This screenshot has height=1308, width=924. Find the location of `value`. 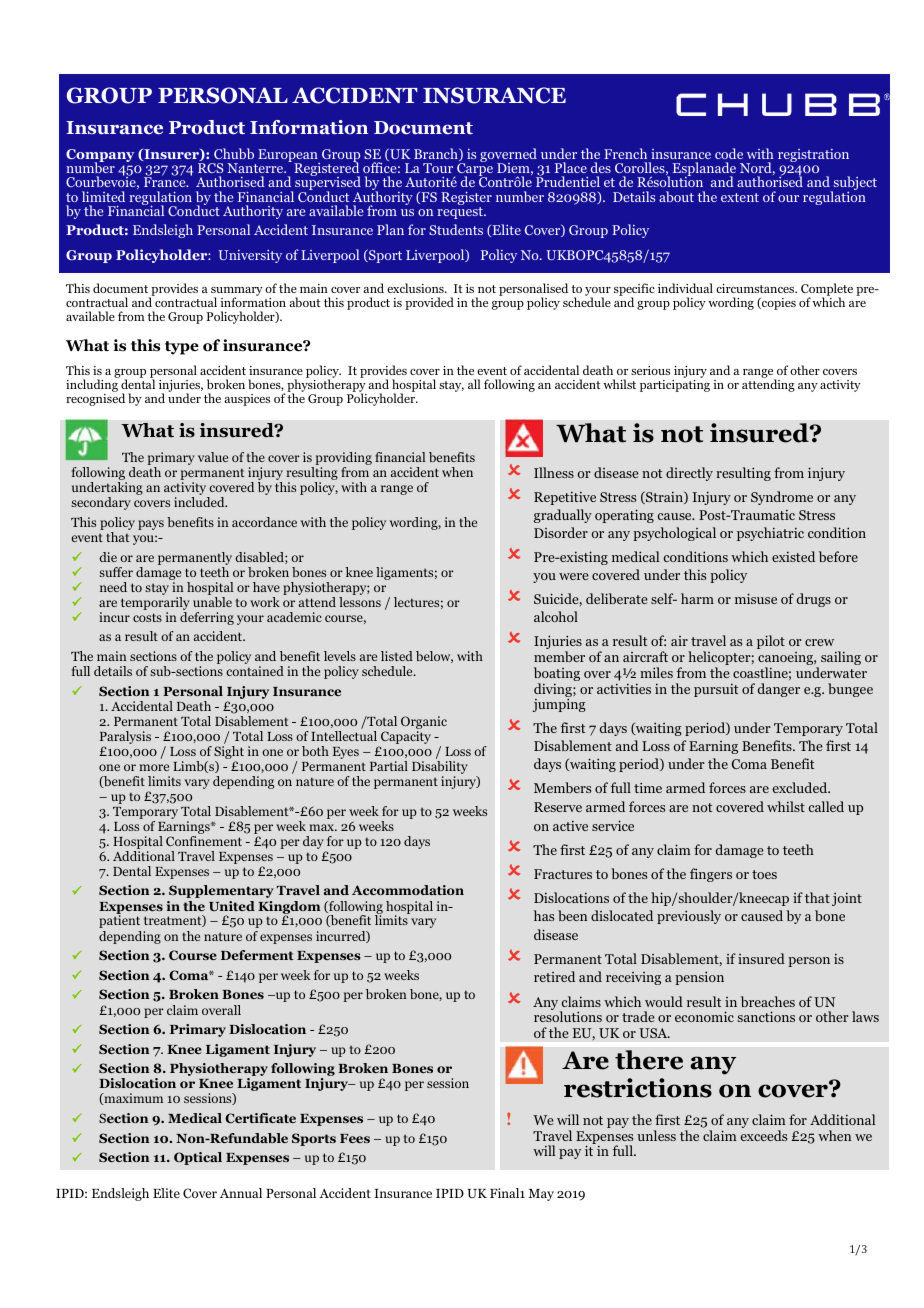

value is located at coordinates (213, 457).
